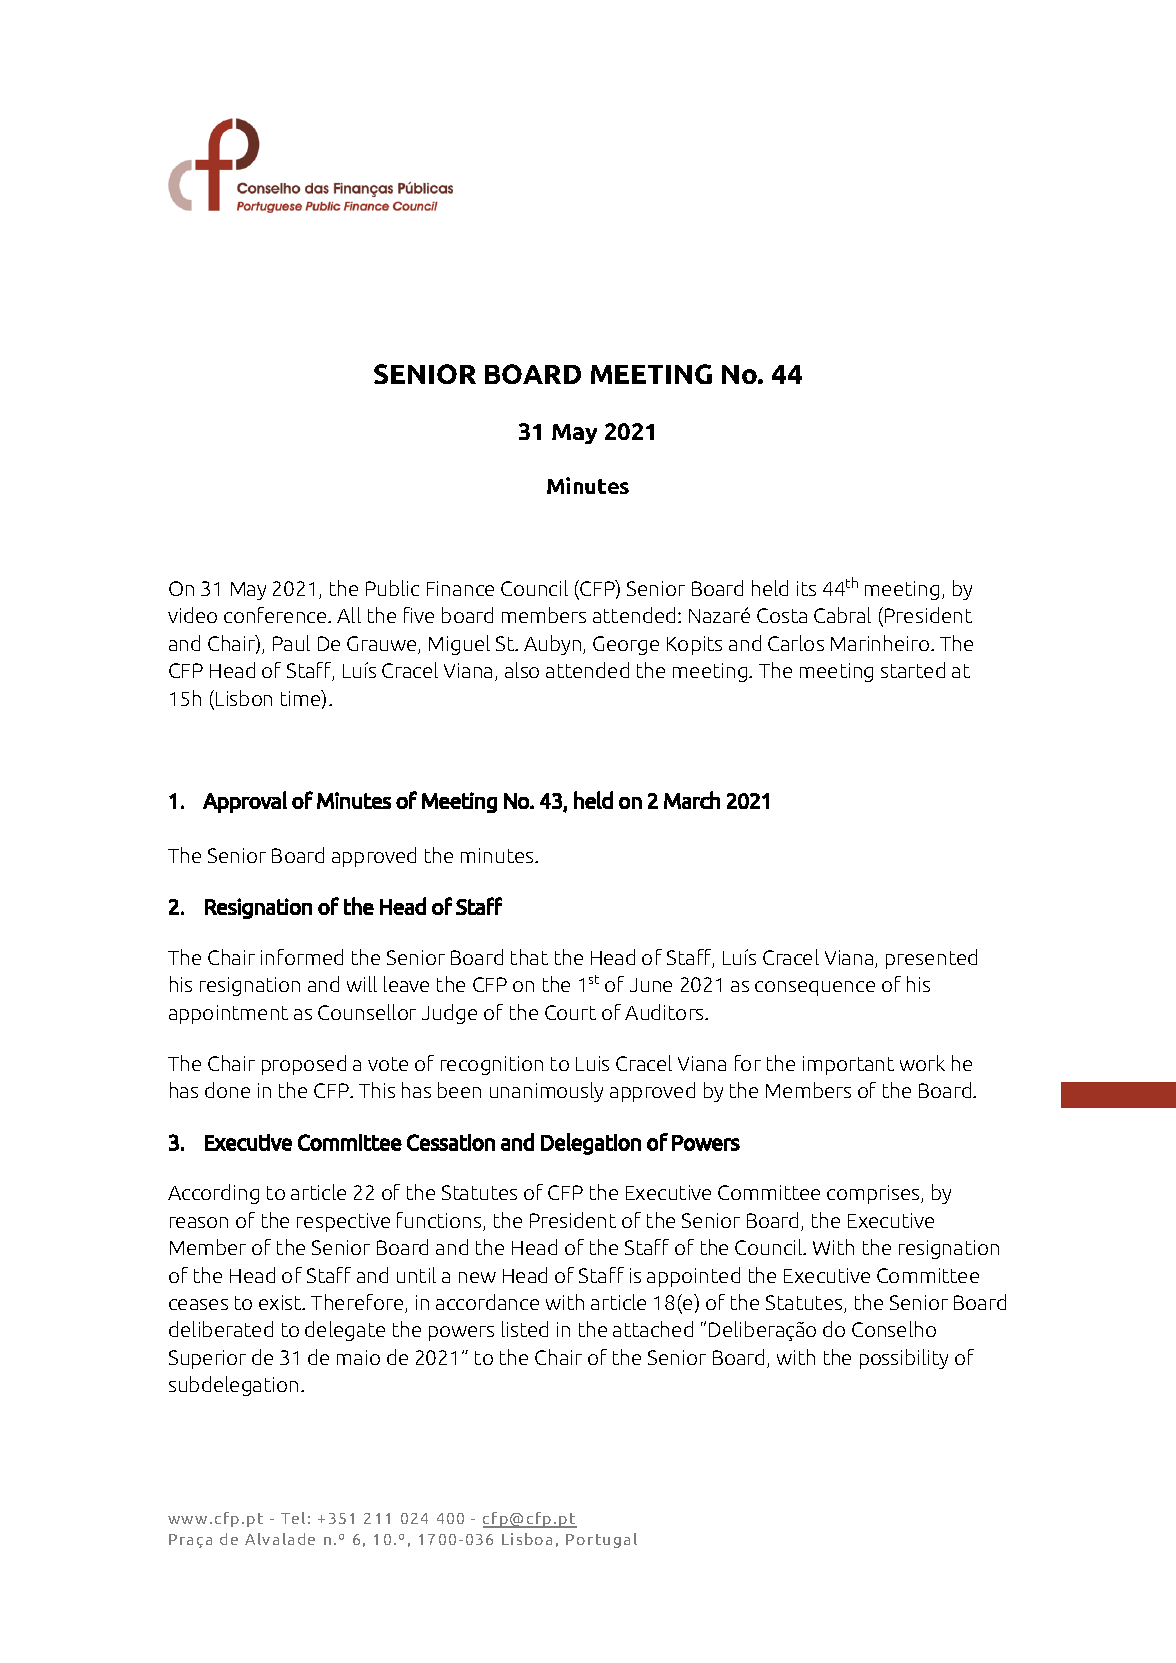 This page has height=1663, width=1176. What do you see at coordinates (626, 645) in the page?
I see `George` at bounding box center [626, 645].
